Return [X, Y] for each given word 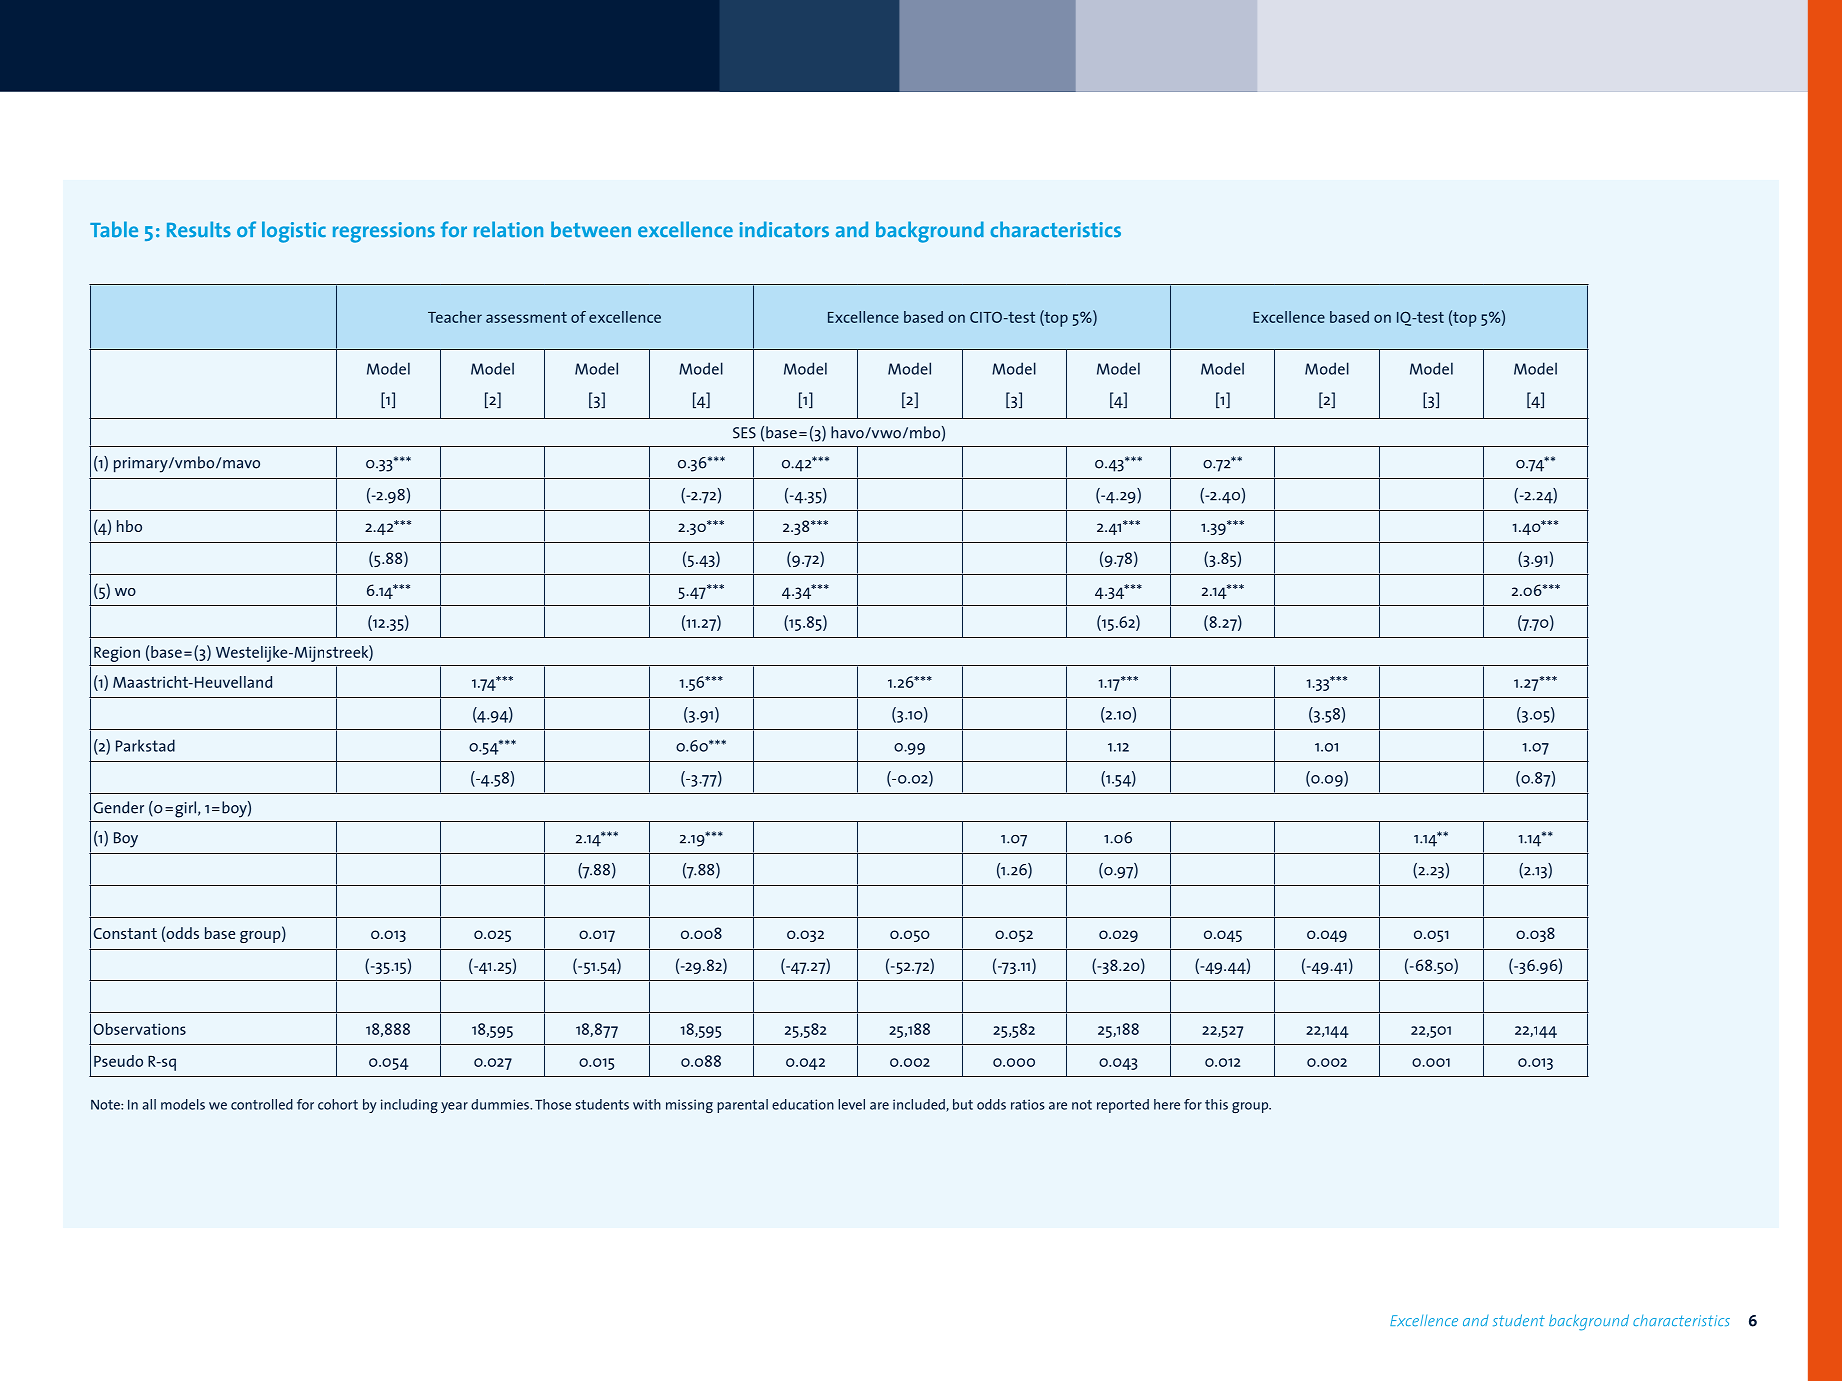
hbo [129, 526]
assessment [526, 317]
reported [1123, 1106]
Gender [119, 807]
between [591, 229]
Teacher [455, 317]
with [647, 1104]
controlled [262, 1104]
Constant [125, 933]
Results [199, 229]
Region [117, 654]
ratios [1028, 1104]
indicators [784, 229]
